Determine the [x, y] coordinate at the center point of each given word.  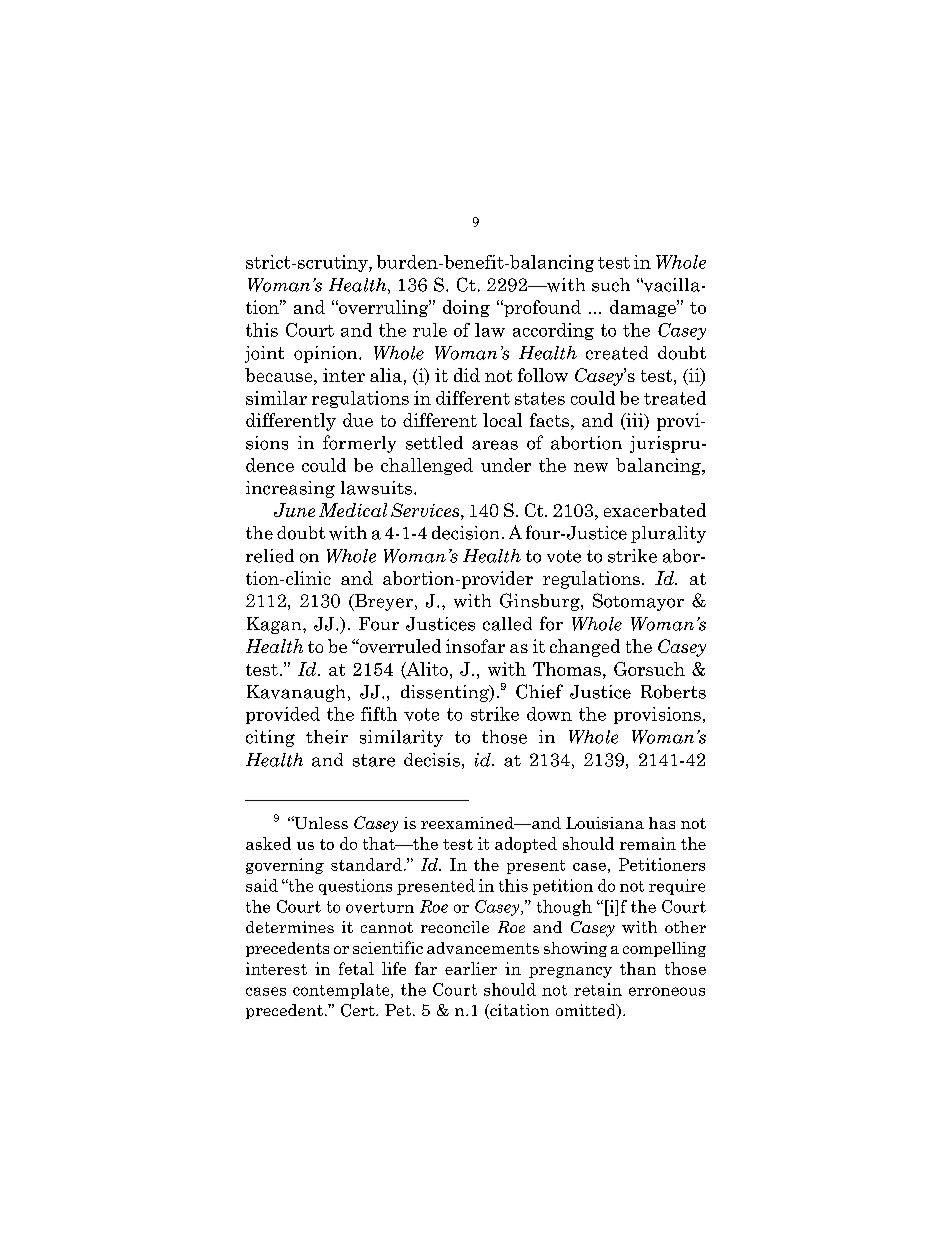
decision [465, 533]
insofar [475, 646]
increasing [290, 489]
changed [585, 648]
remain [648, 843]
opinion [327, 354]
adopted [526, 845]
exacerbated [655, 510]
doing [466, 308]
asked [268, 843]
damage [644, 308]
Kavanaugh [296, 693]
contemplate [342, 991]
